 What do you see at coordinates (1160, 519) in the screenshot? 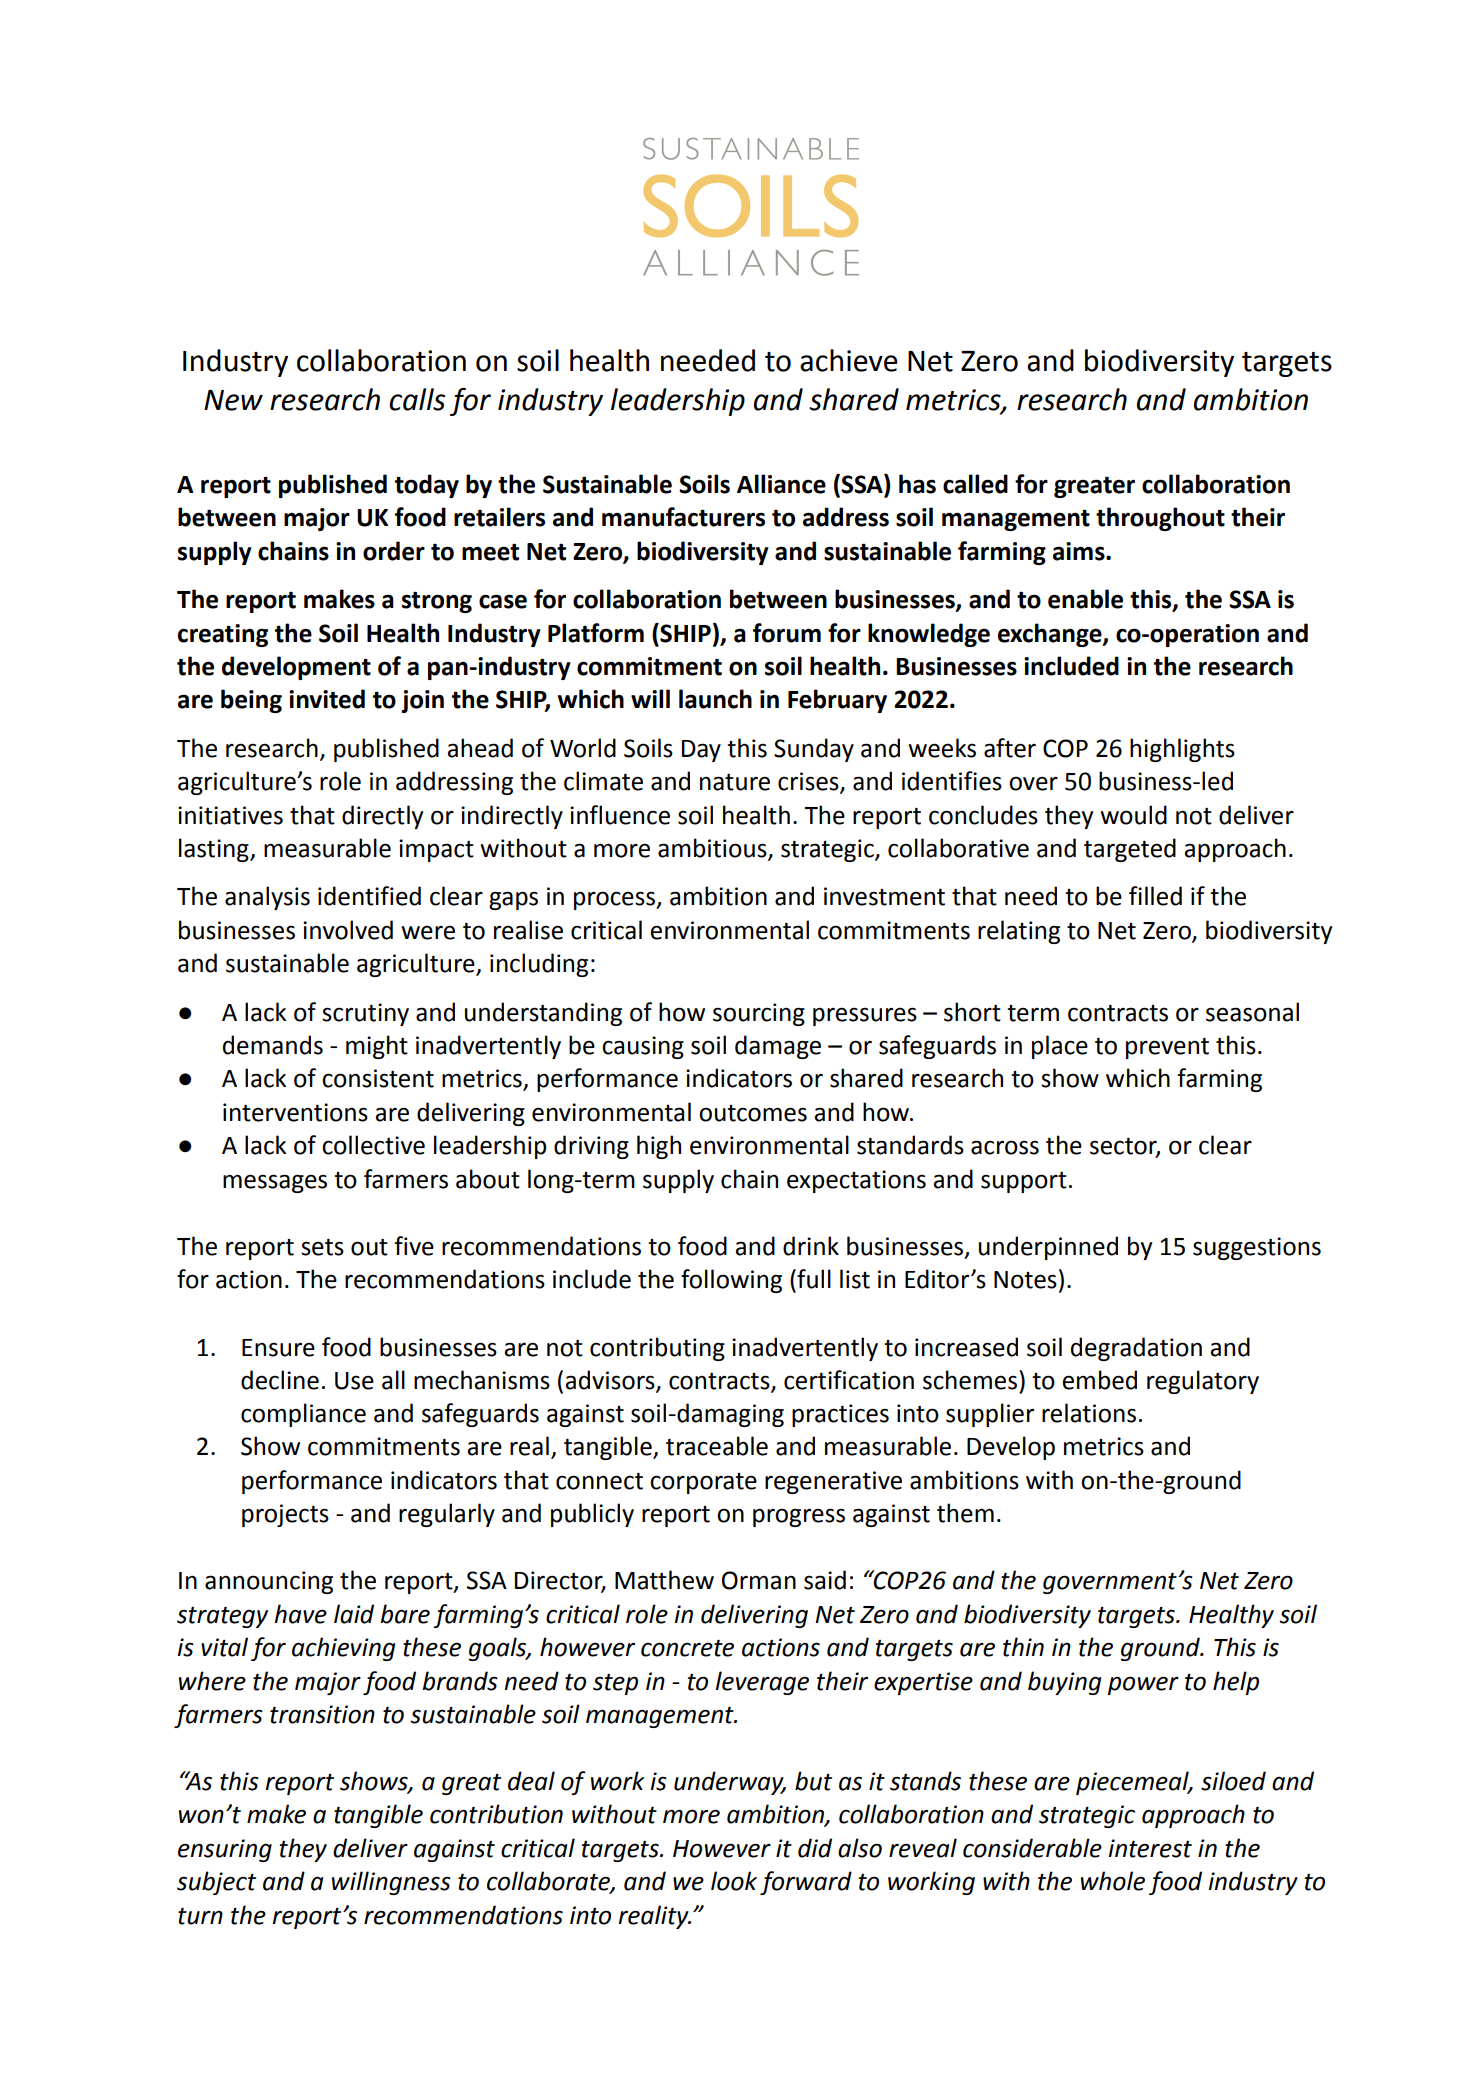
I see `throughout` at bounding box center [1160, 519].
